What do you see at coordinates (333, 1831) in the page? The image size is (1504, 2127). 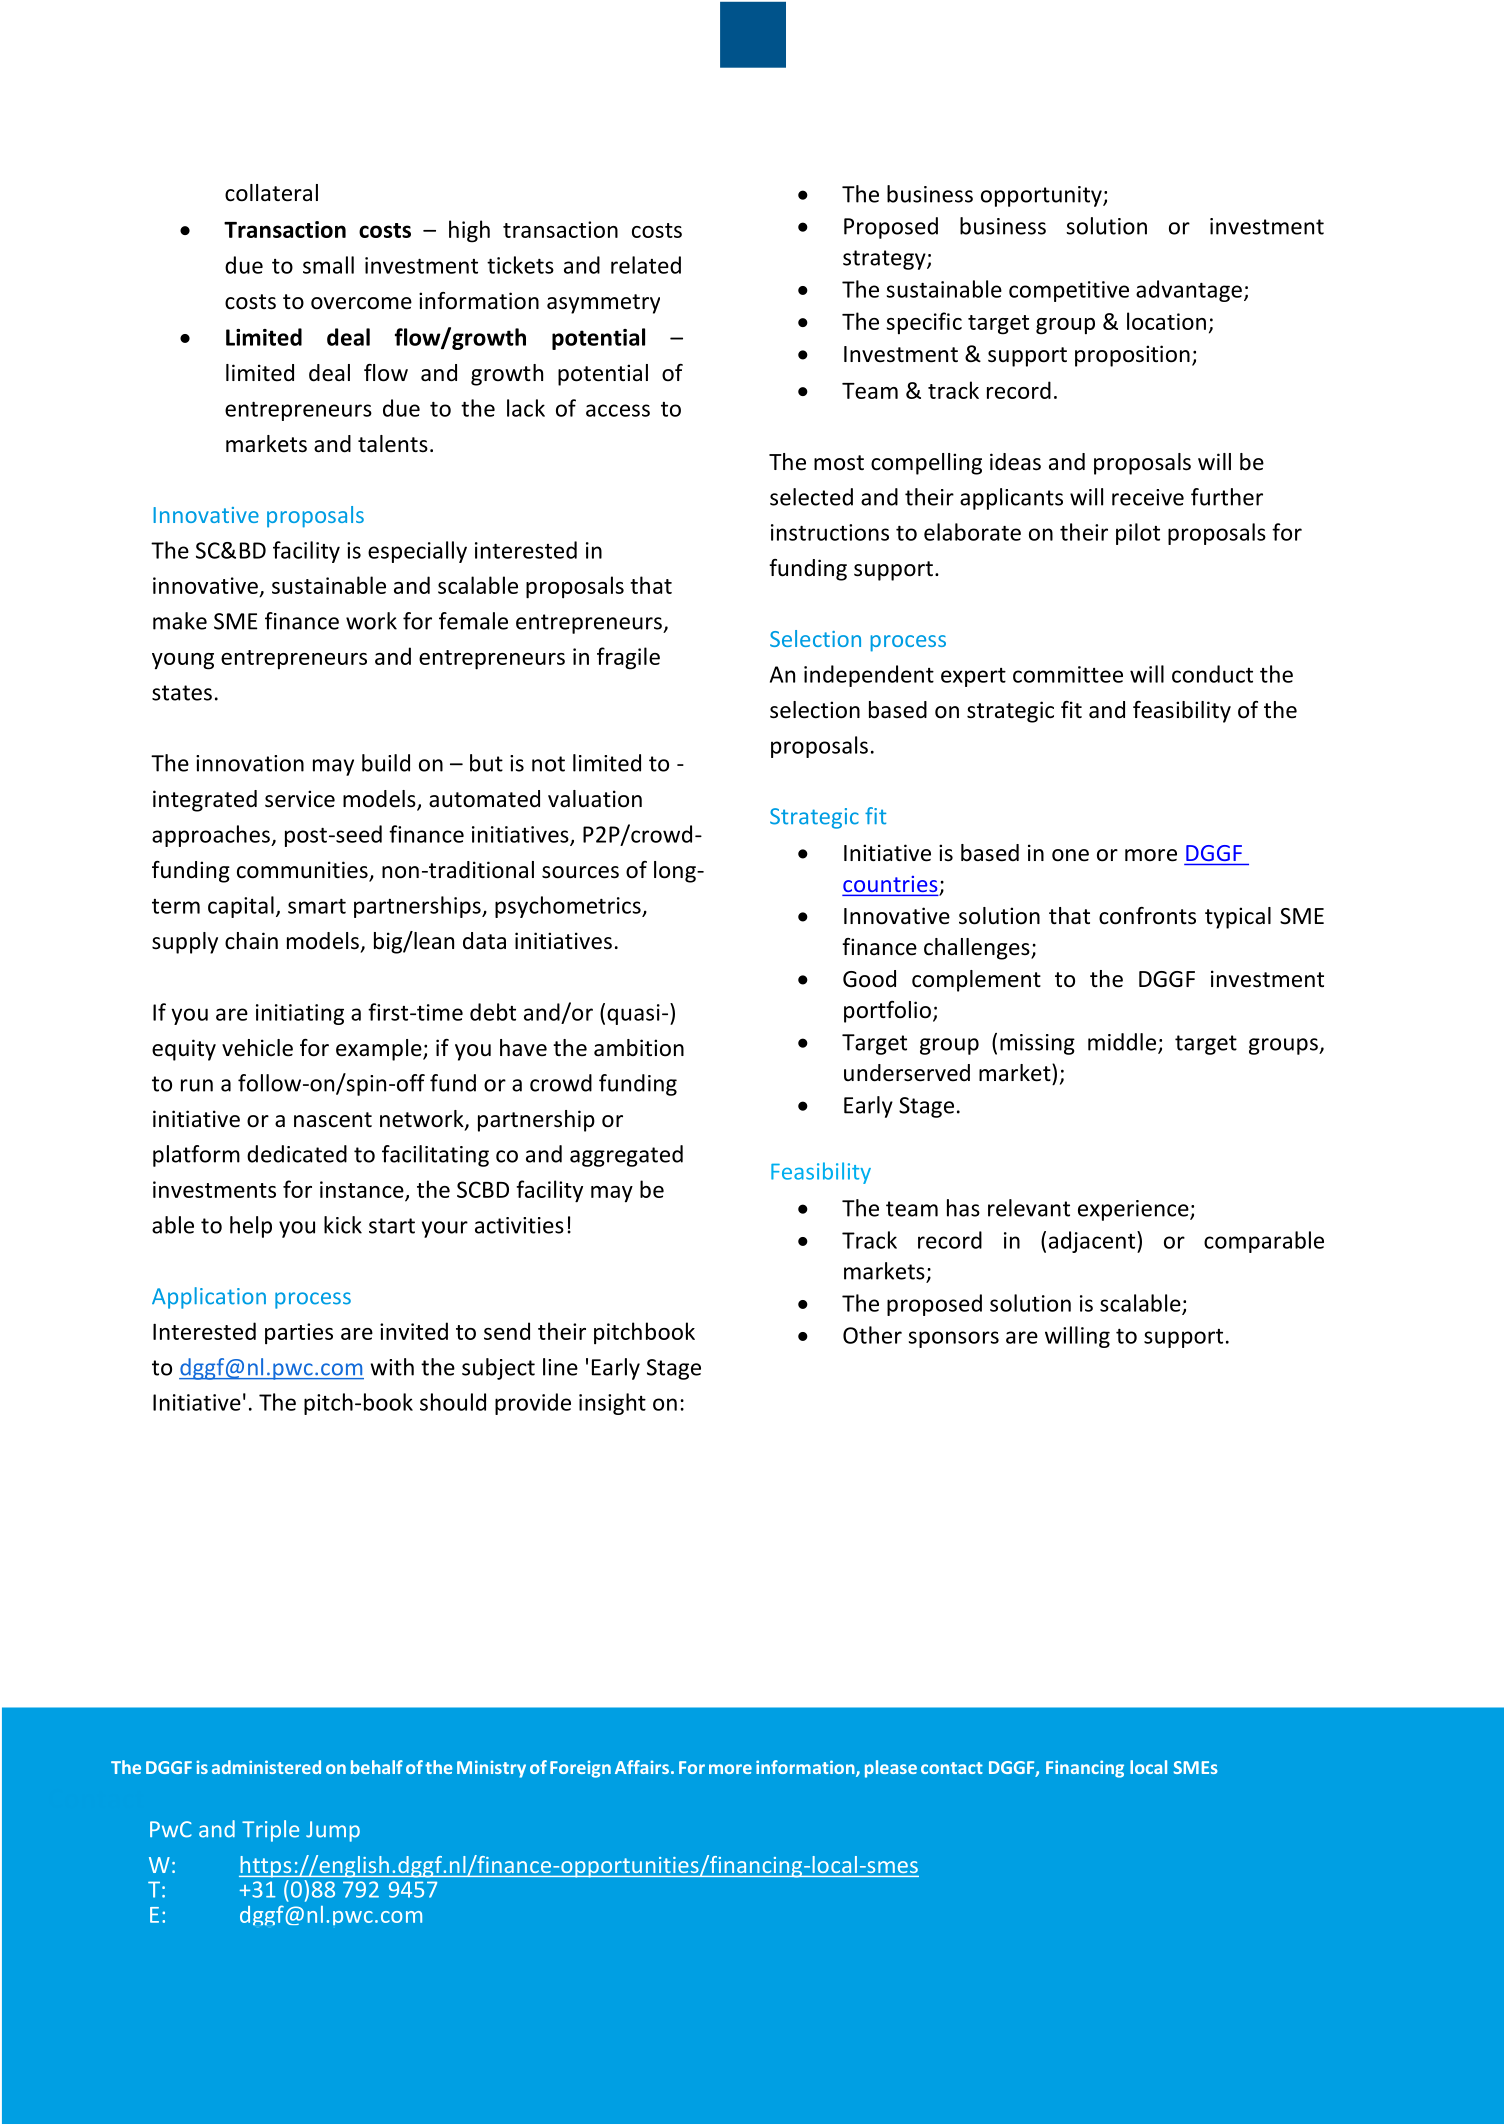 I see `Jump` at bounding box center [333, 1831].
